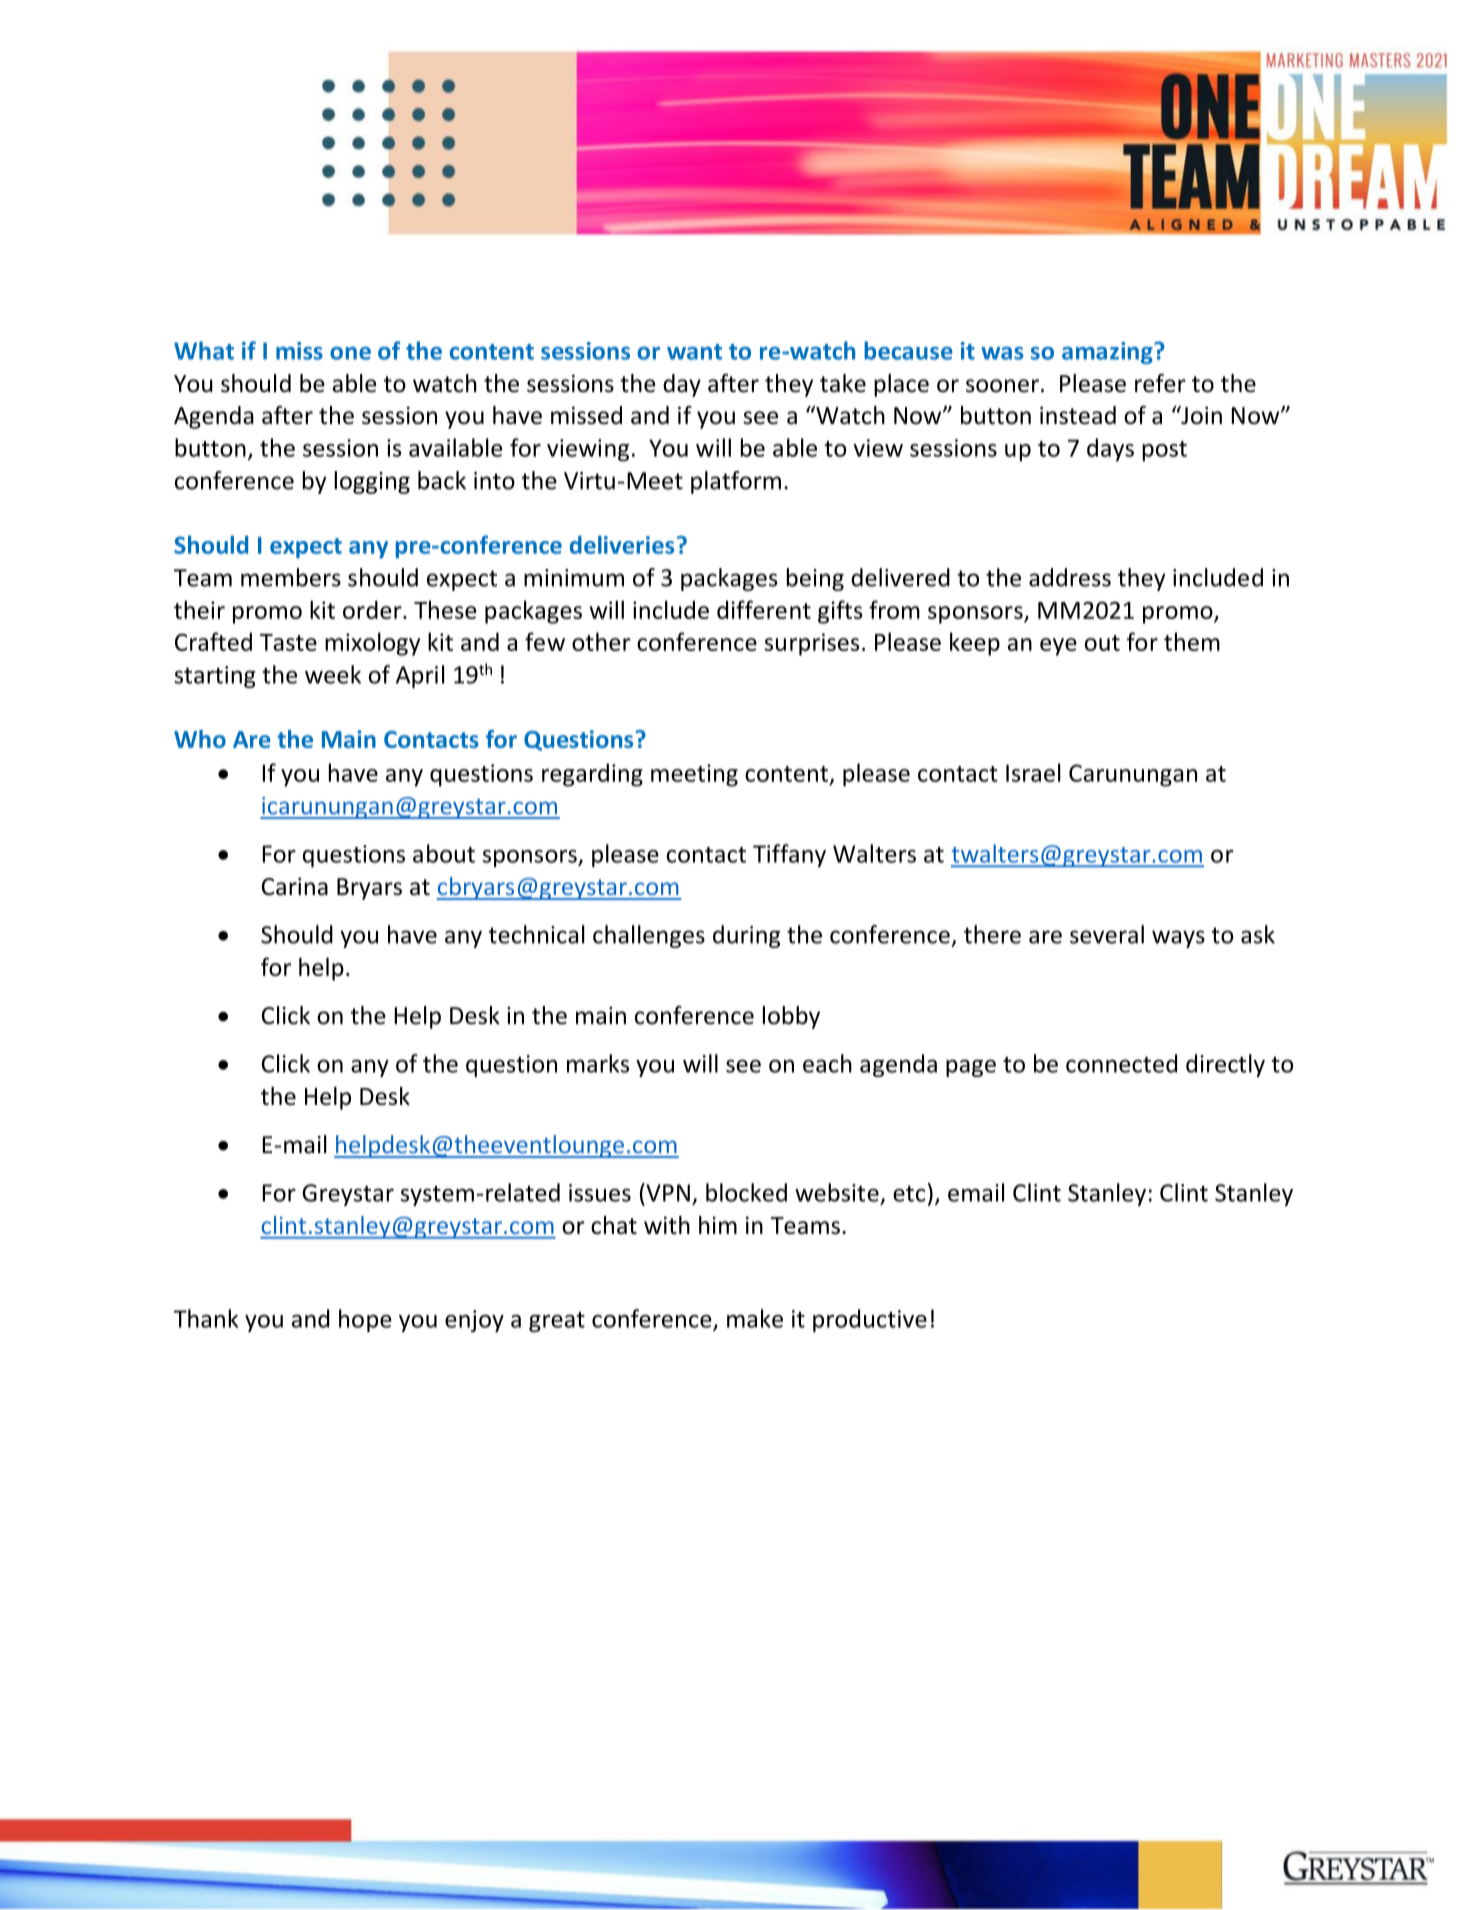  What do you see at coordinates (870, 1320) in the page?
I see `productive` at bounding box center [870, 1320].
